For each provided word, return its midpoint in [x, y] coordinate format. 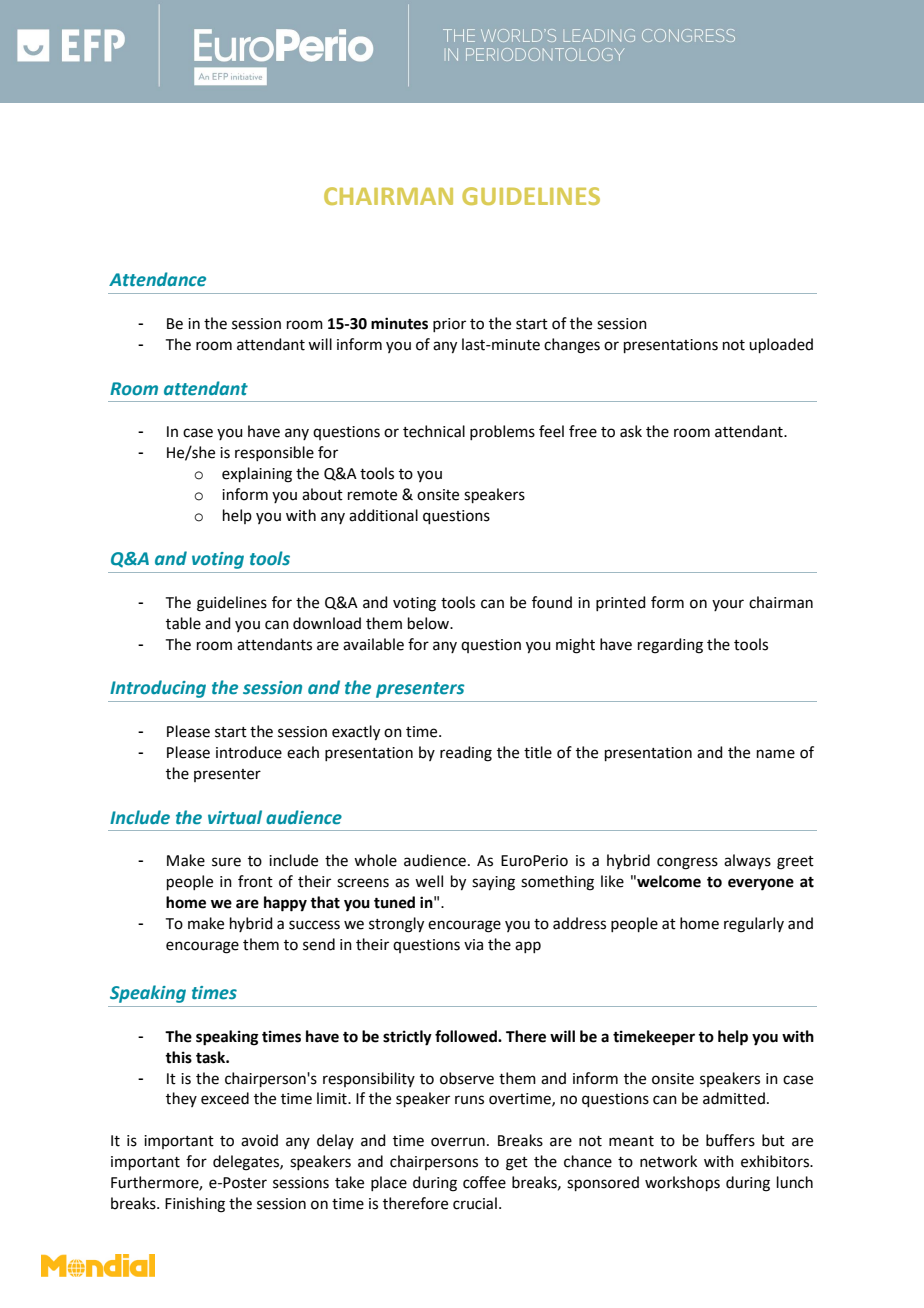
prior [449, 325]
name [776, 754]
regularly [754, 925]
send [319, 944]
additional [383, 515]
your [728, 605]
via [473, 945]
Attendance [157, 279]
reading [466, 754]
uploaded [781, 345]
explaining [257, 475]
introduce [249, 752]
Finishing [195, 1205]
